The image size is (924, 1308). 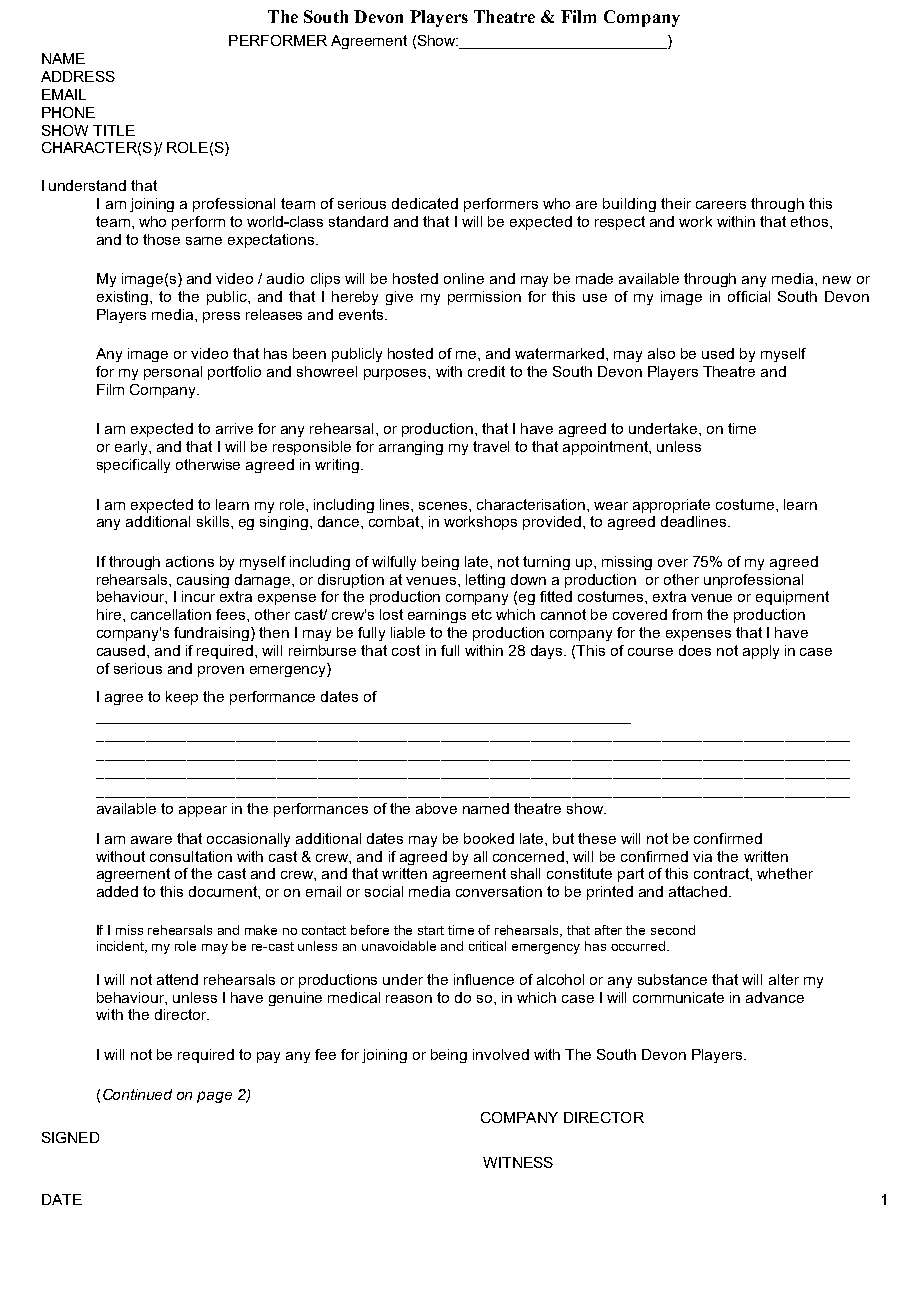 I want to click on TITLE, so click(x=114, y=130).
